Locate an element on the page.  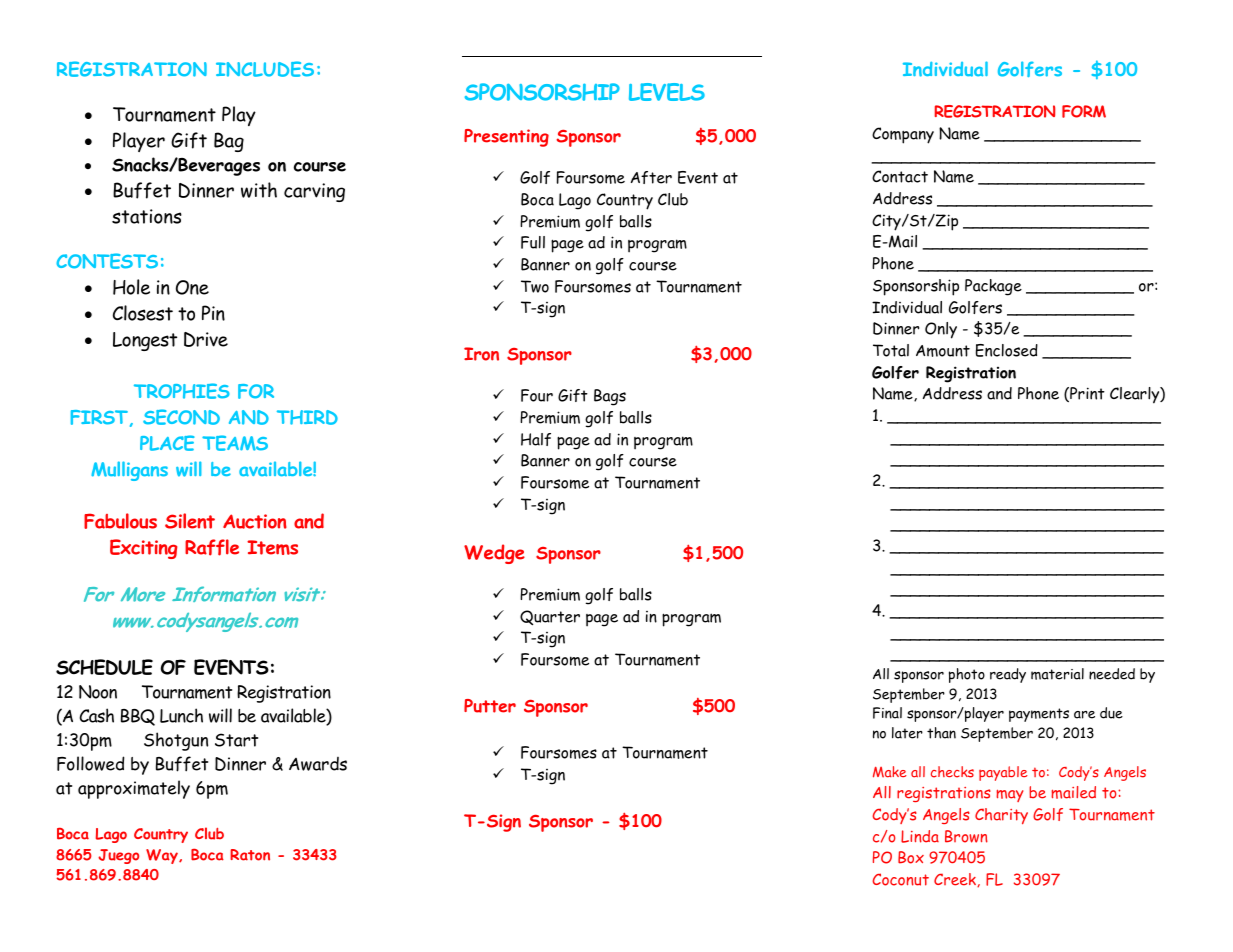
Company is located at coordinates (903, 135).
